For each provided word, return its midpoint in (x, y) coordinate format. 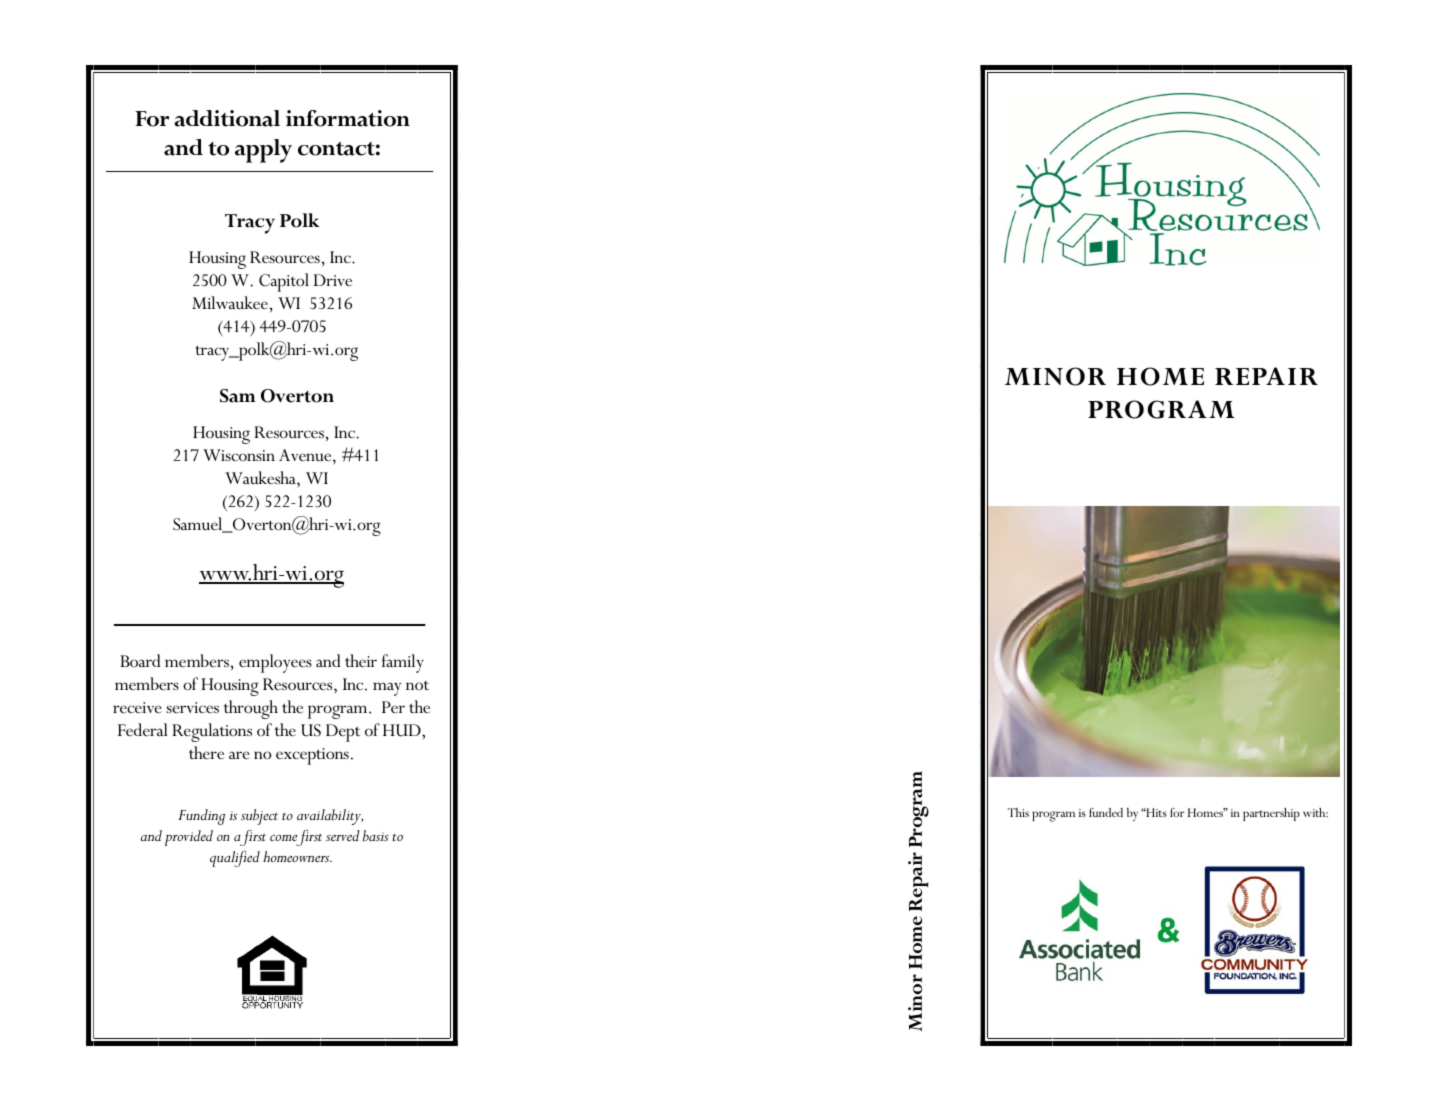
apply (263, 151)
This (1018, 812)
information (348, 118)
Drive (333, 280)
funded (1106, 812)
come (283, 838)
